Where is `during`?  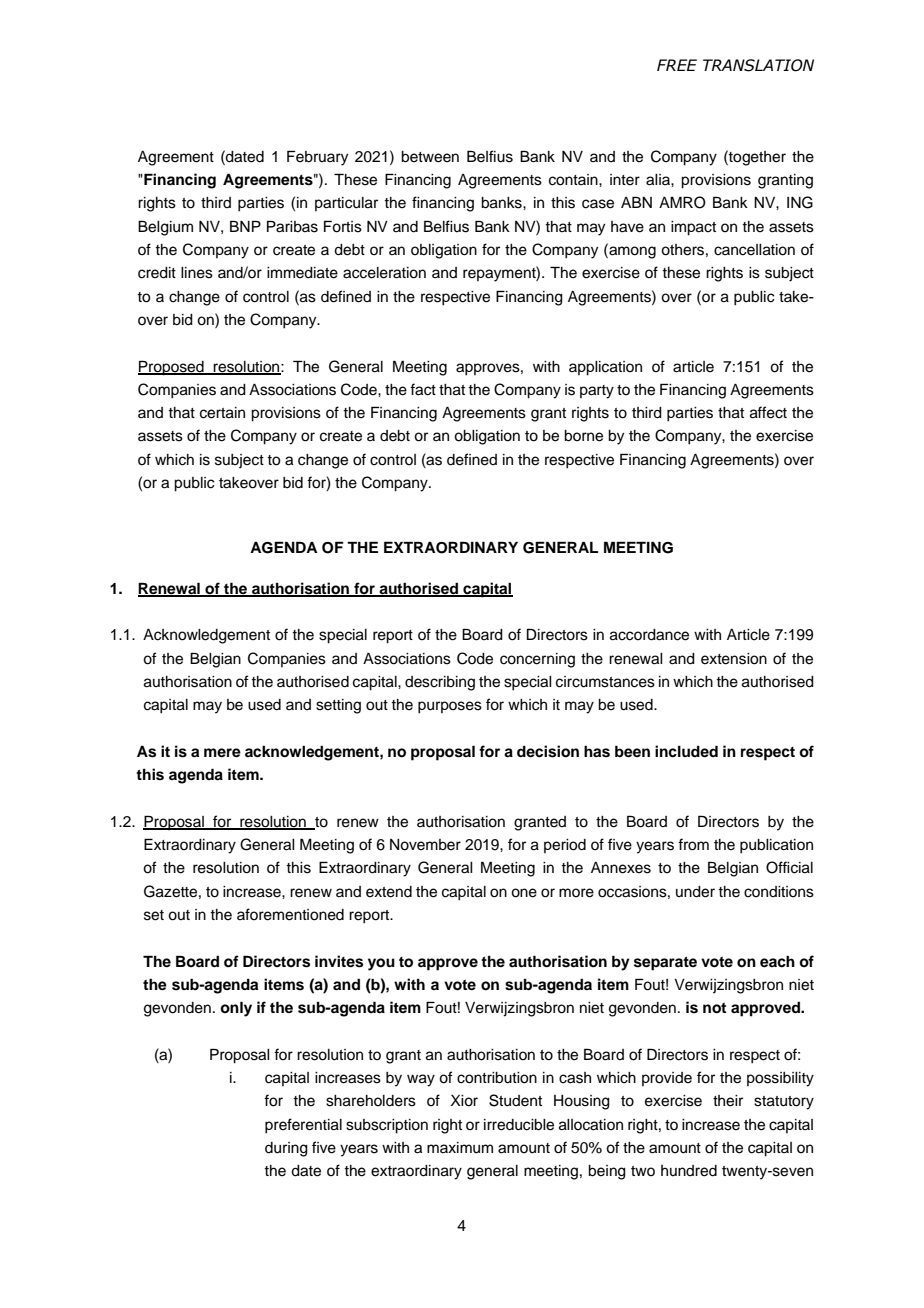
during is located at coordinates (286, 1149).
